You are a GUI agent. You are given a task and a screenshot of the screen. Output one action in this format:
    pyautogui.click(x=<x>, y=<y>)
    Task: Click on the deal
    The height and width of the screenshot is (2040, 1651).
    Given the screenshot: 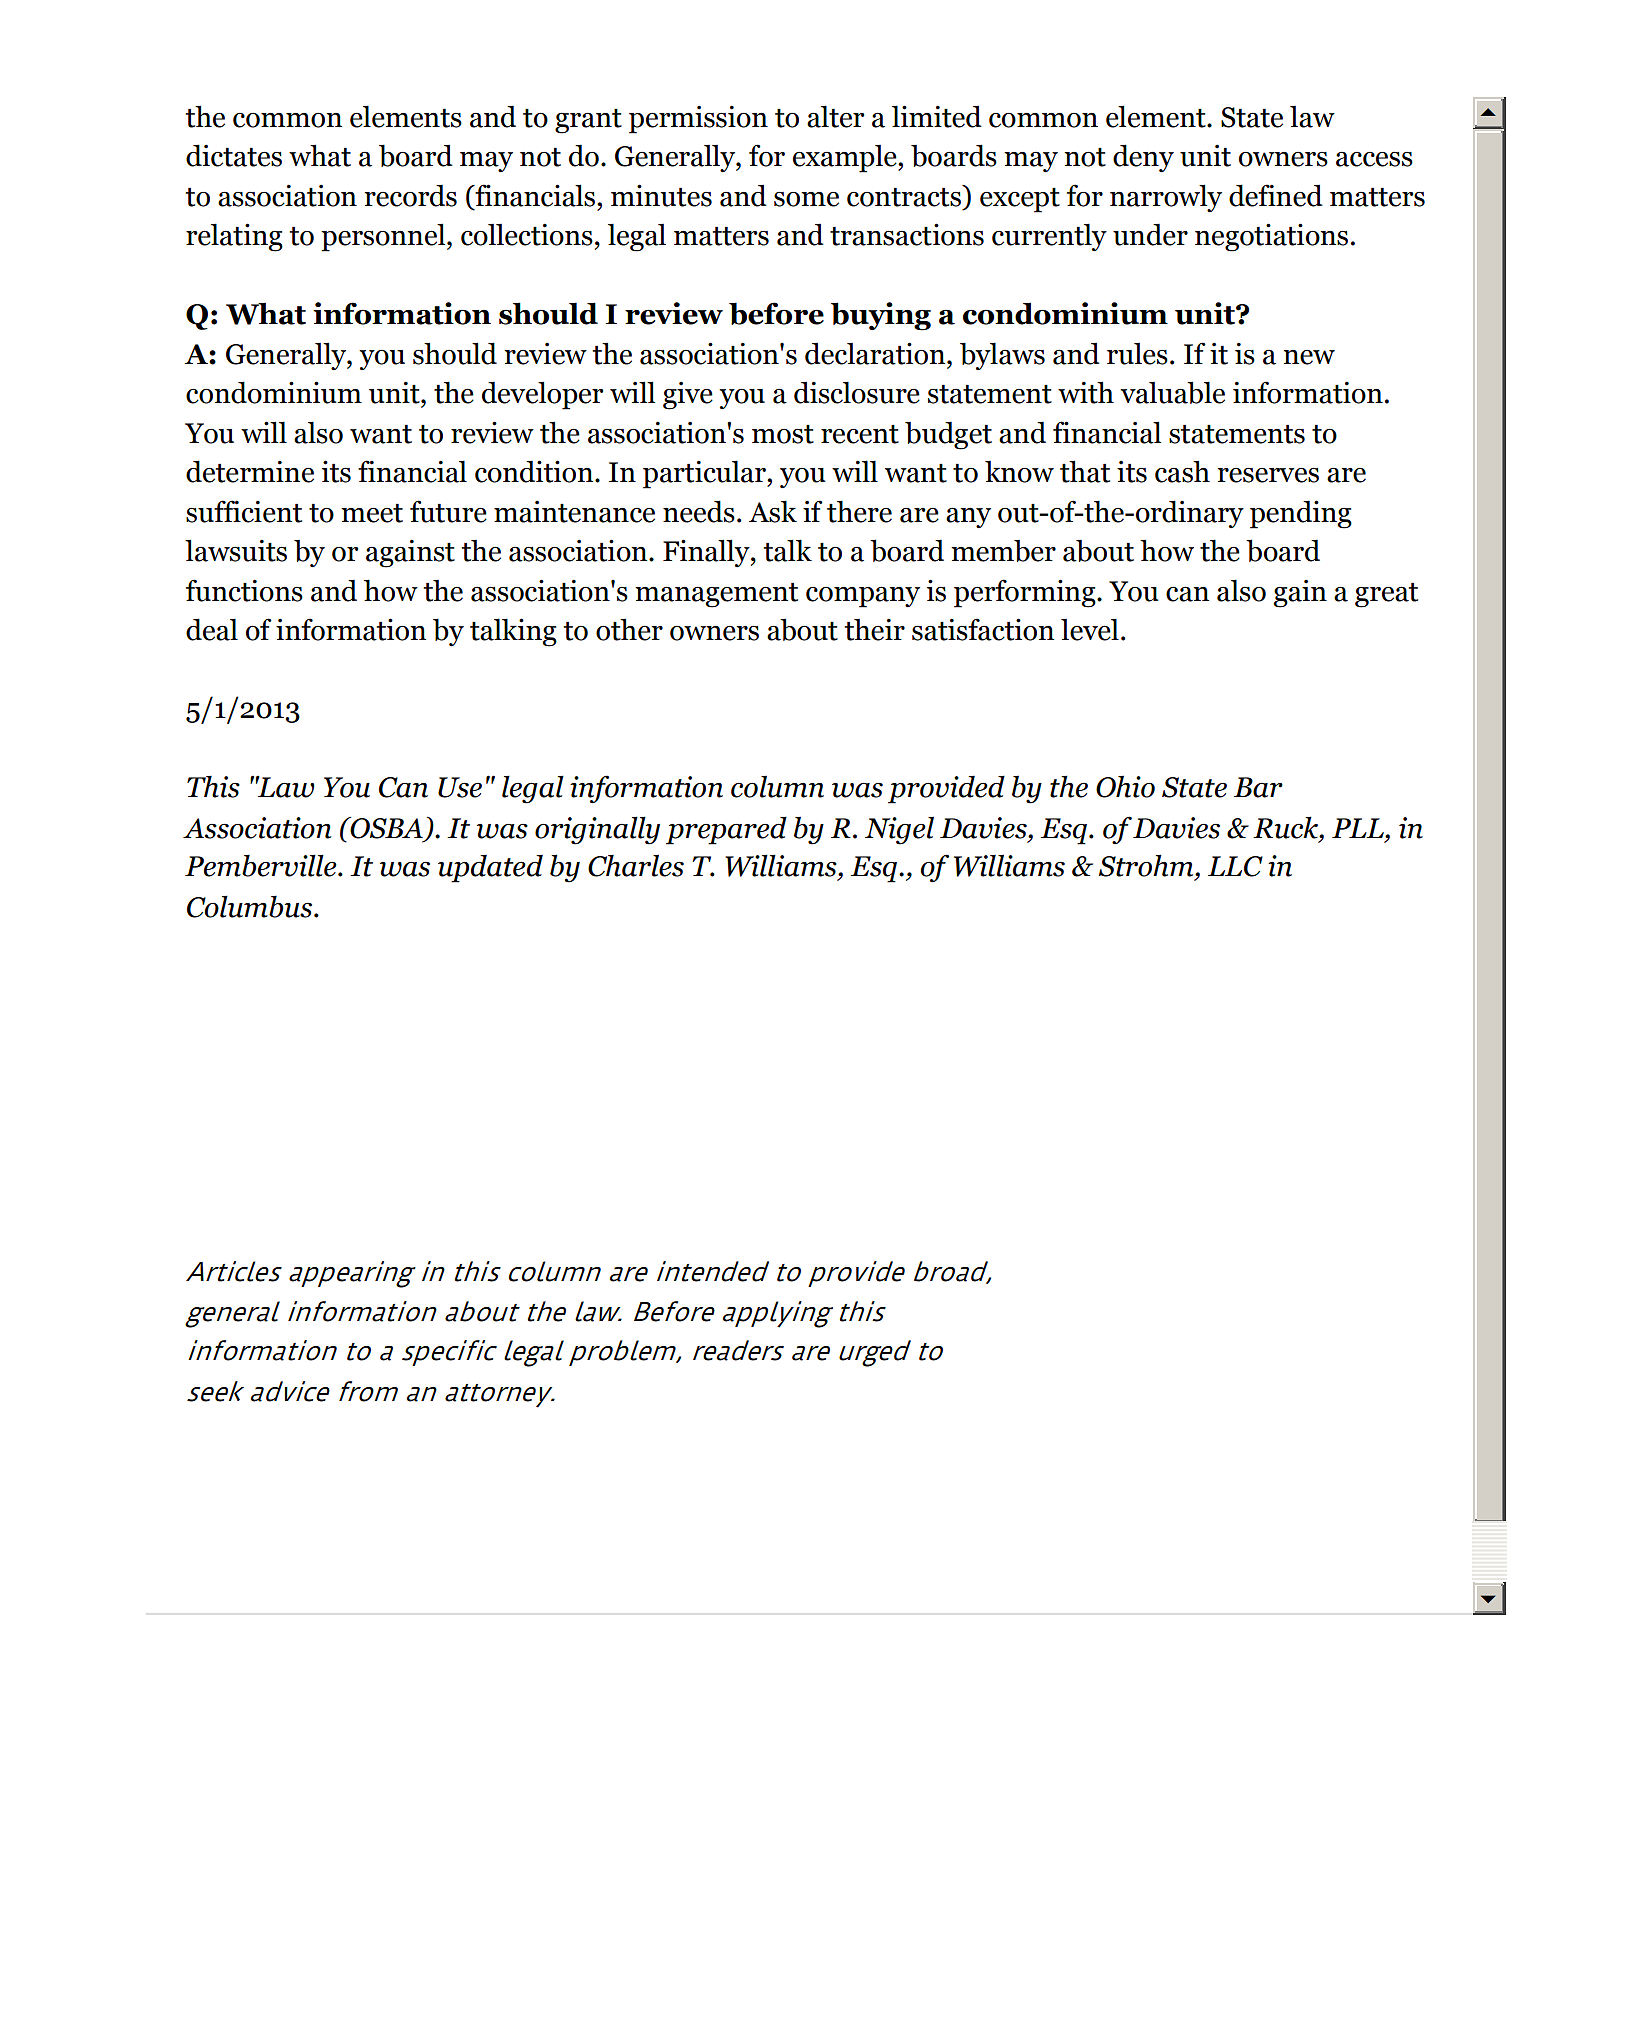 What is the action you would take?
    pyautogui.click(x=212, y=629)
